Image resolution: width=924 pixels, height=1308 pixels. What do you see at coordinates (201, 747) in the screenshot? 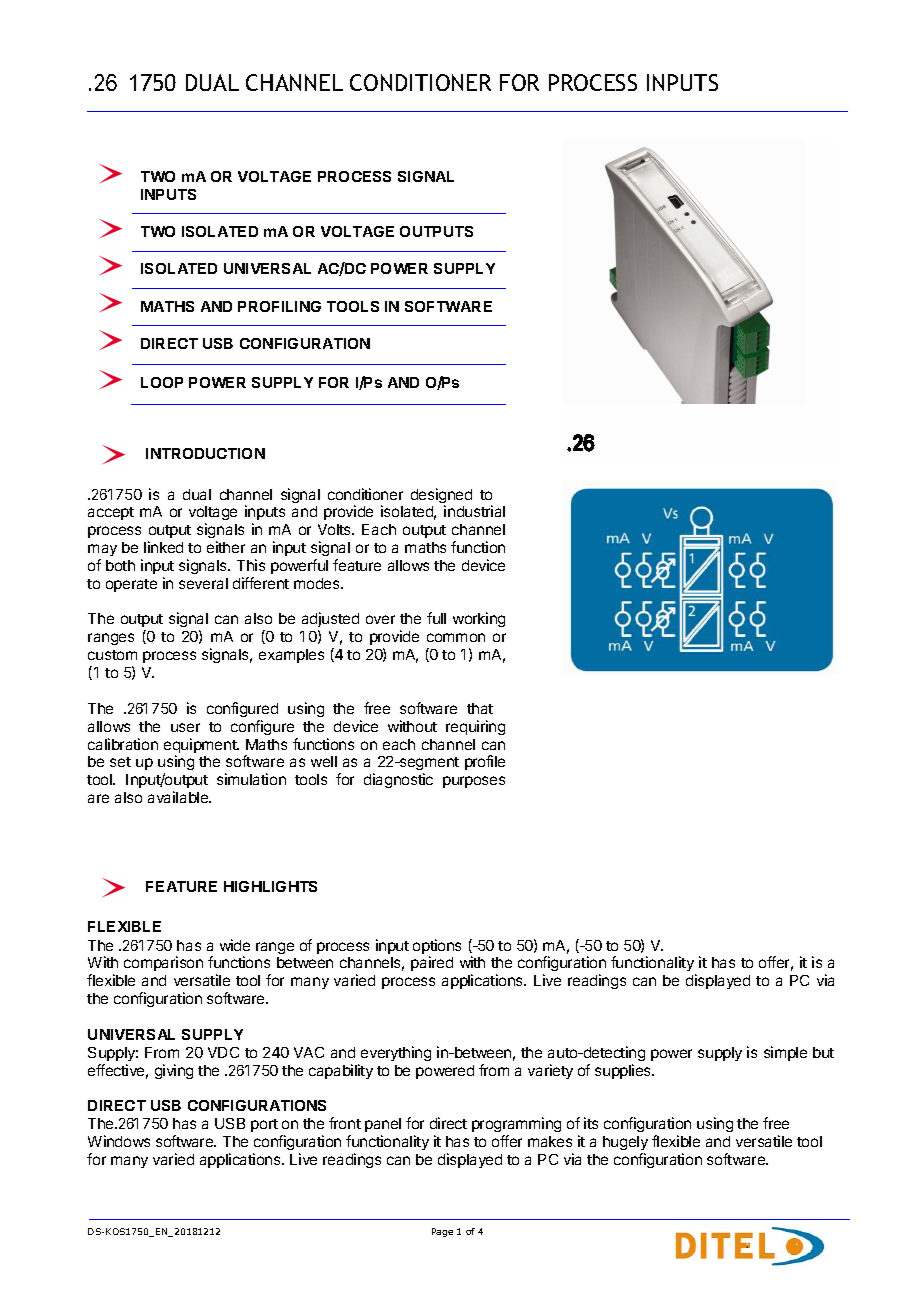
I see `equipment` at bounding box center [201, 747].
